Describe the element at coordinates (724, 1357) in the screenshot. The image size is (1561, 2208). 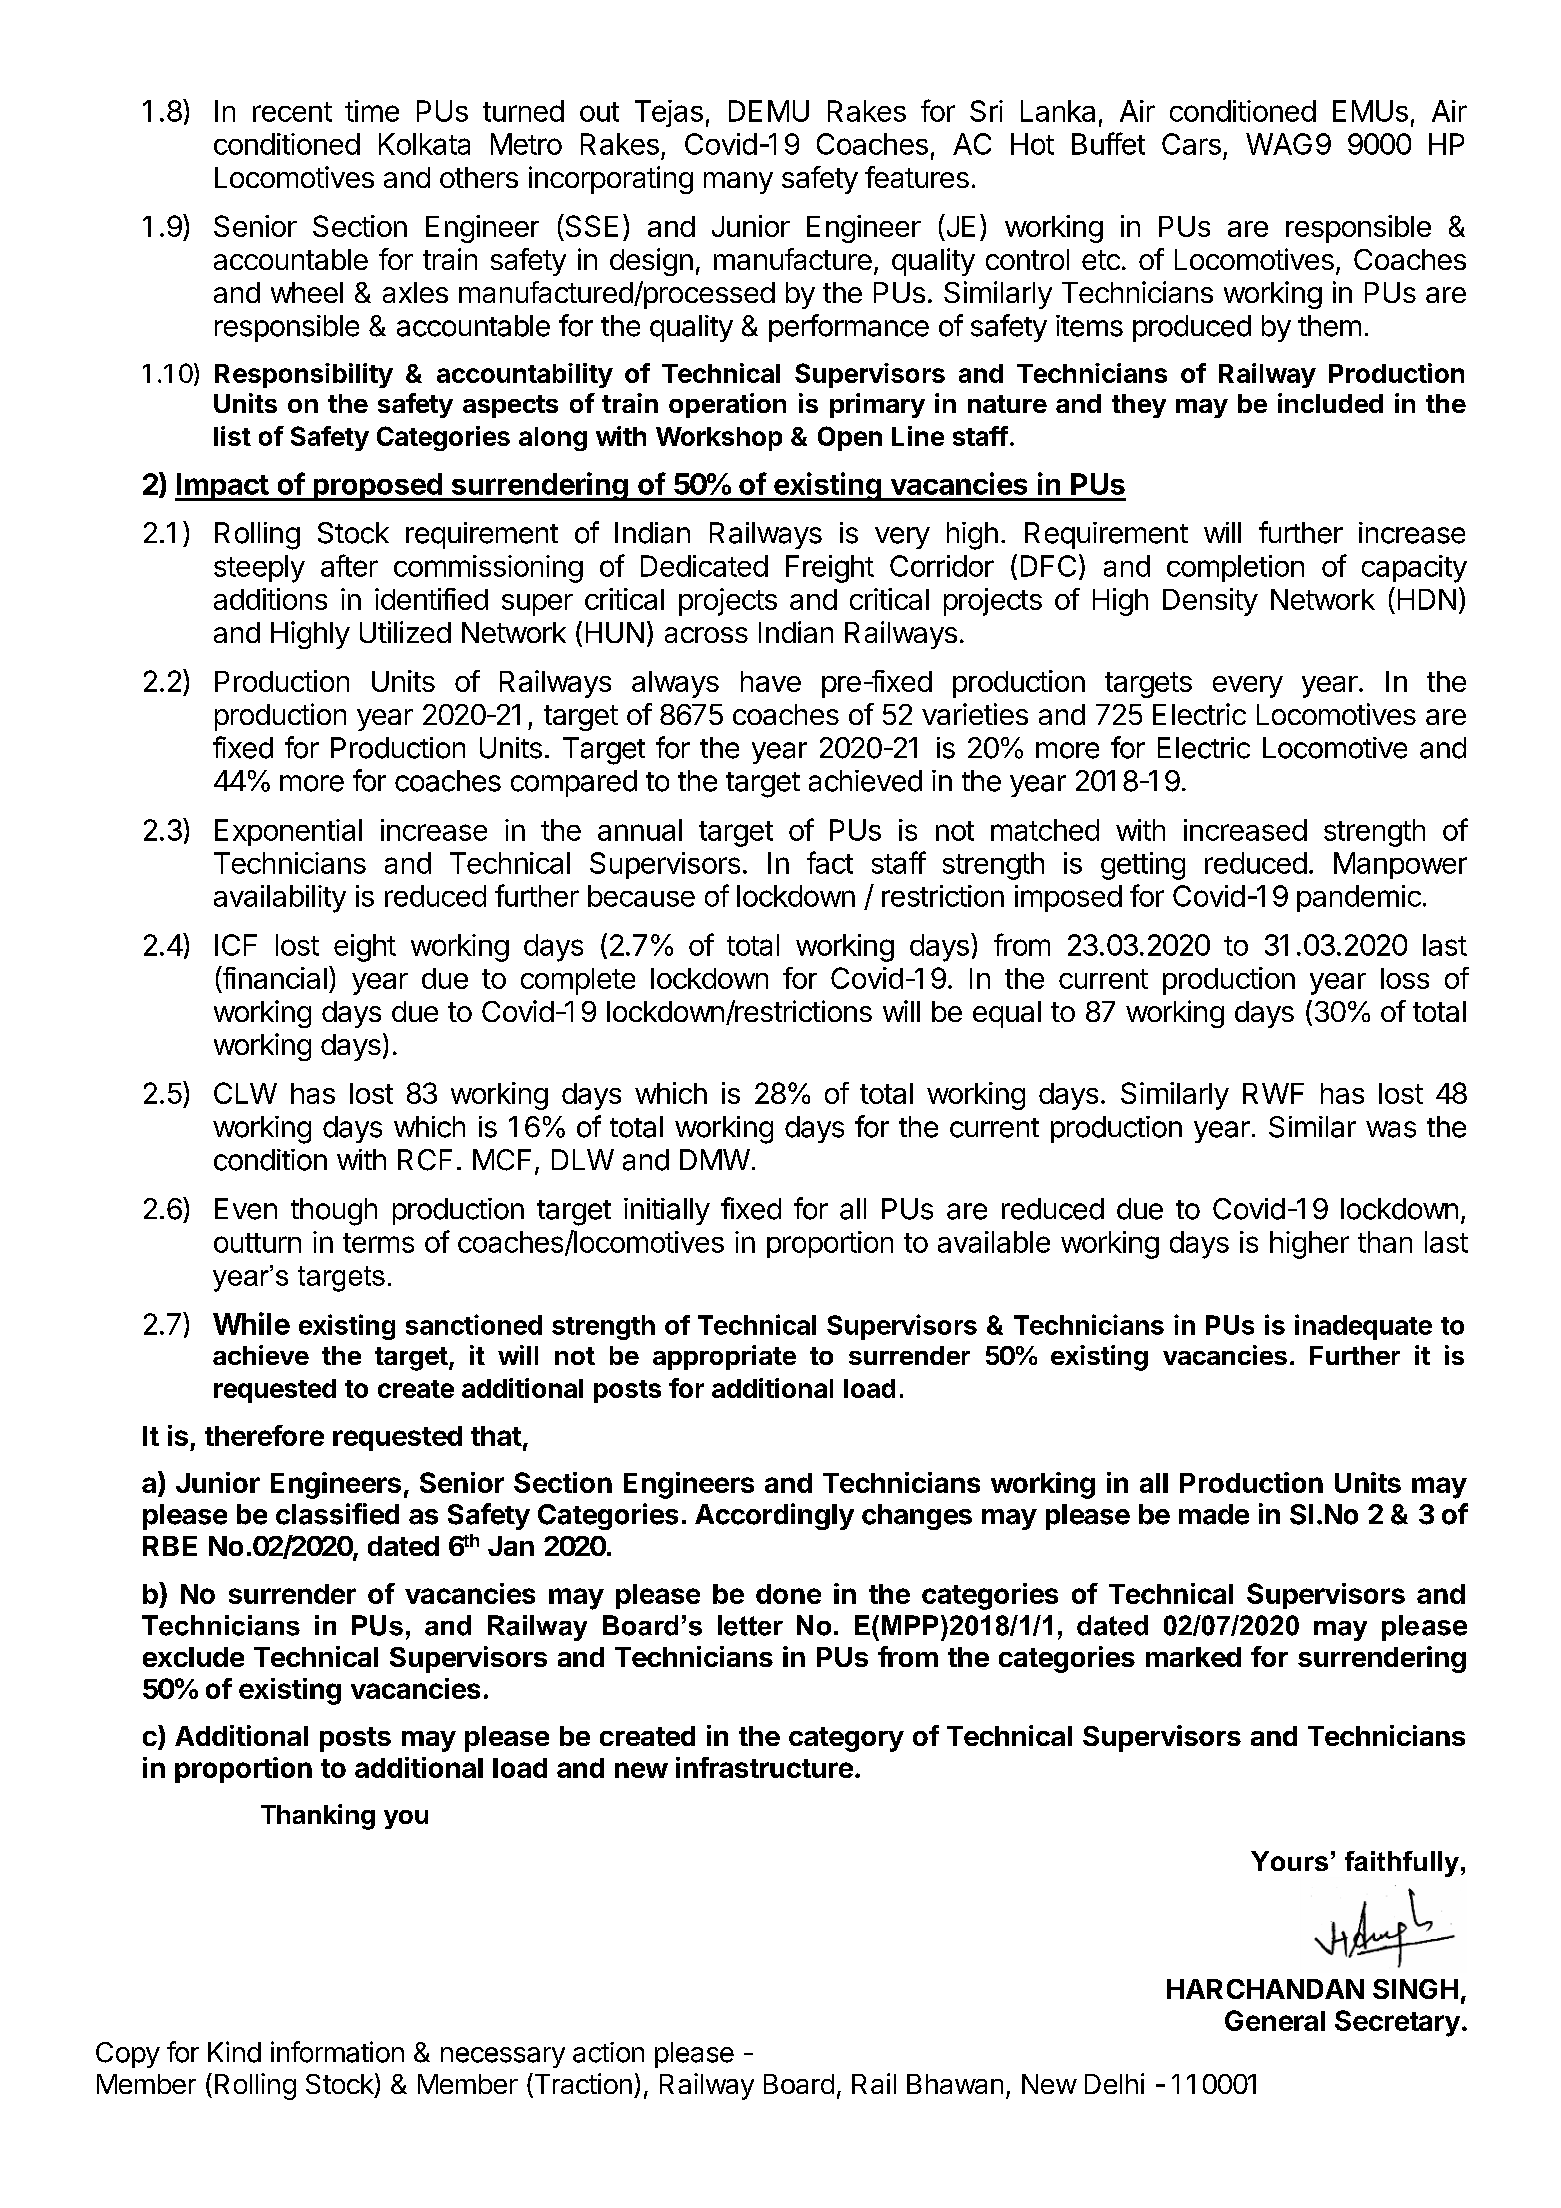
I see `appropriate` at that location.
